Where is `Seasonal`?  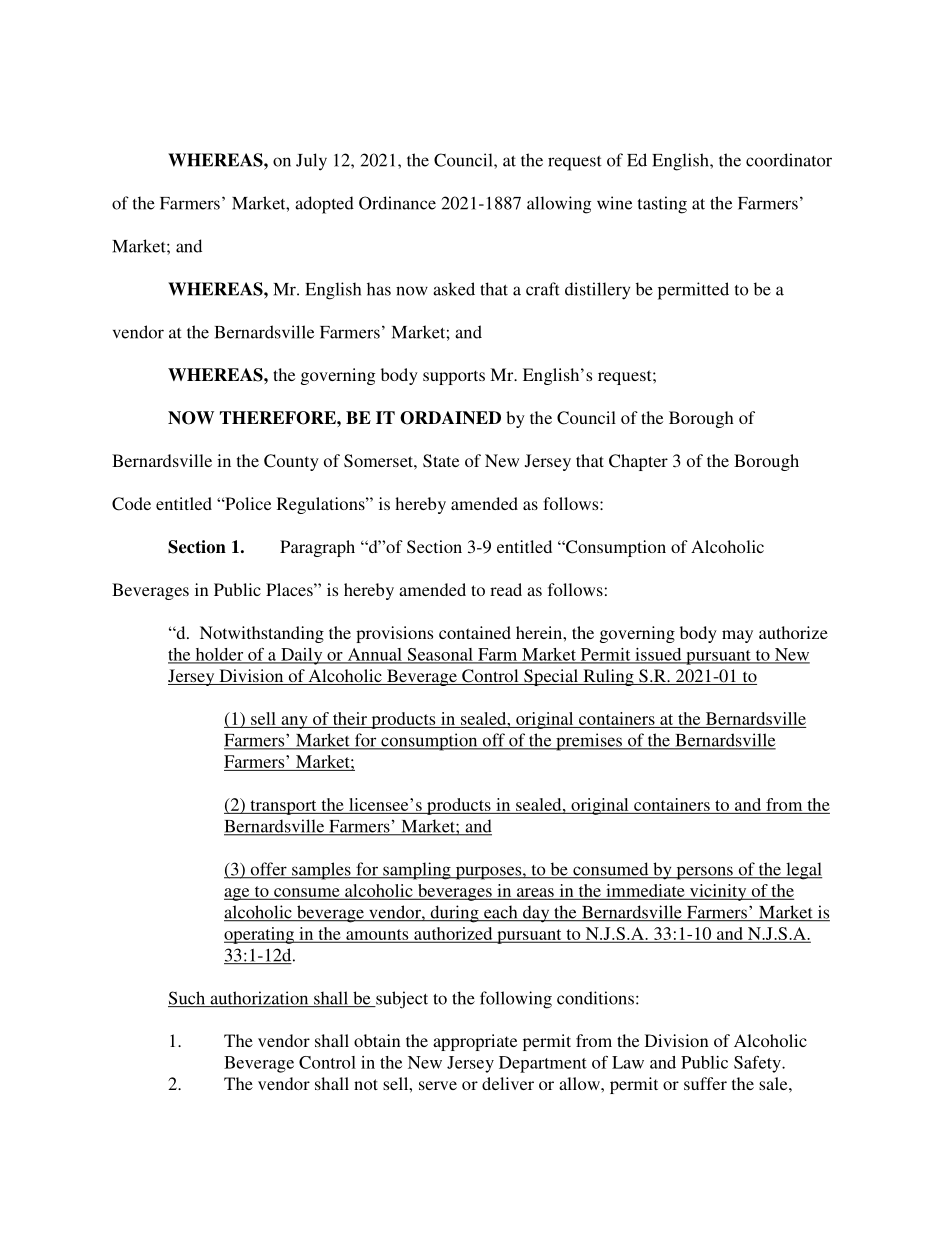 Seasonal is located at coordinates (440, 655).
